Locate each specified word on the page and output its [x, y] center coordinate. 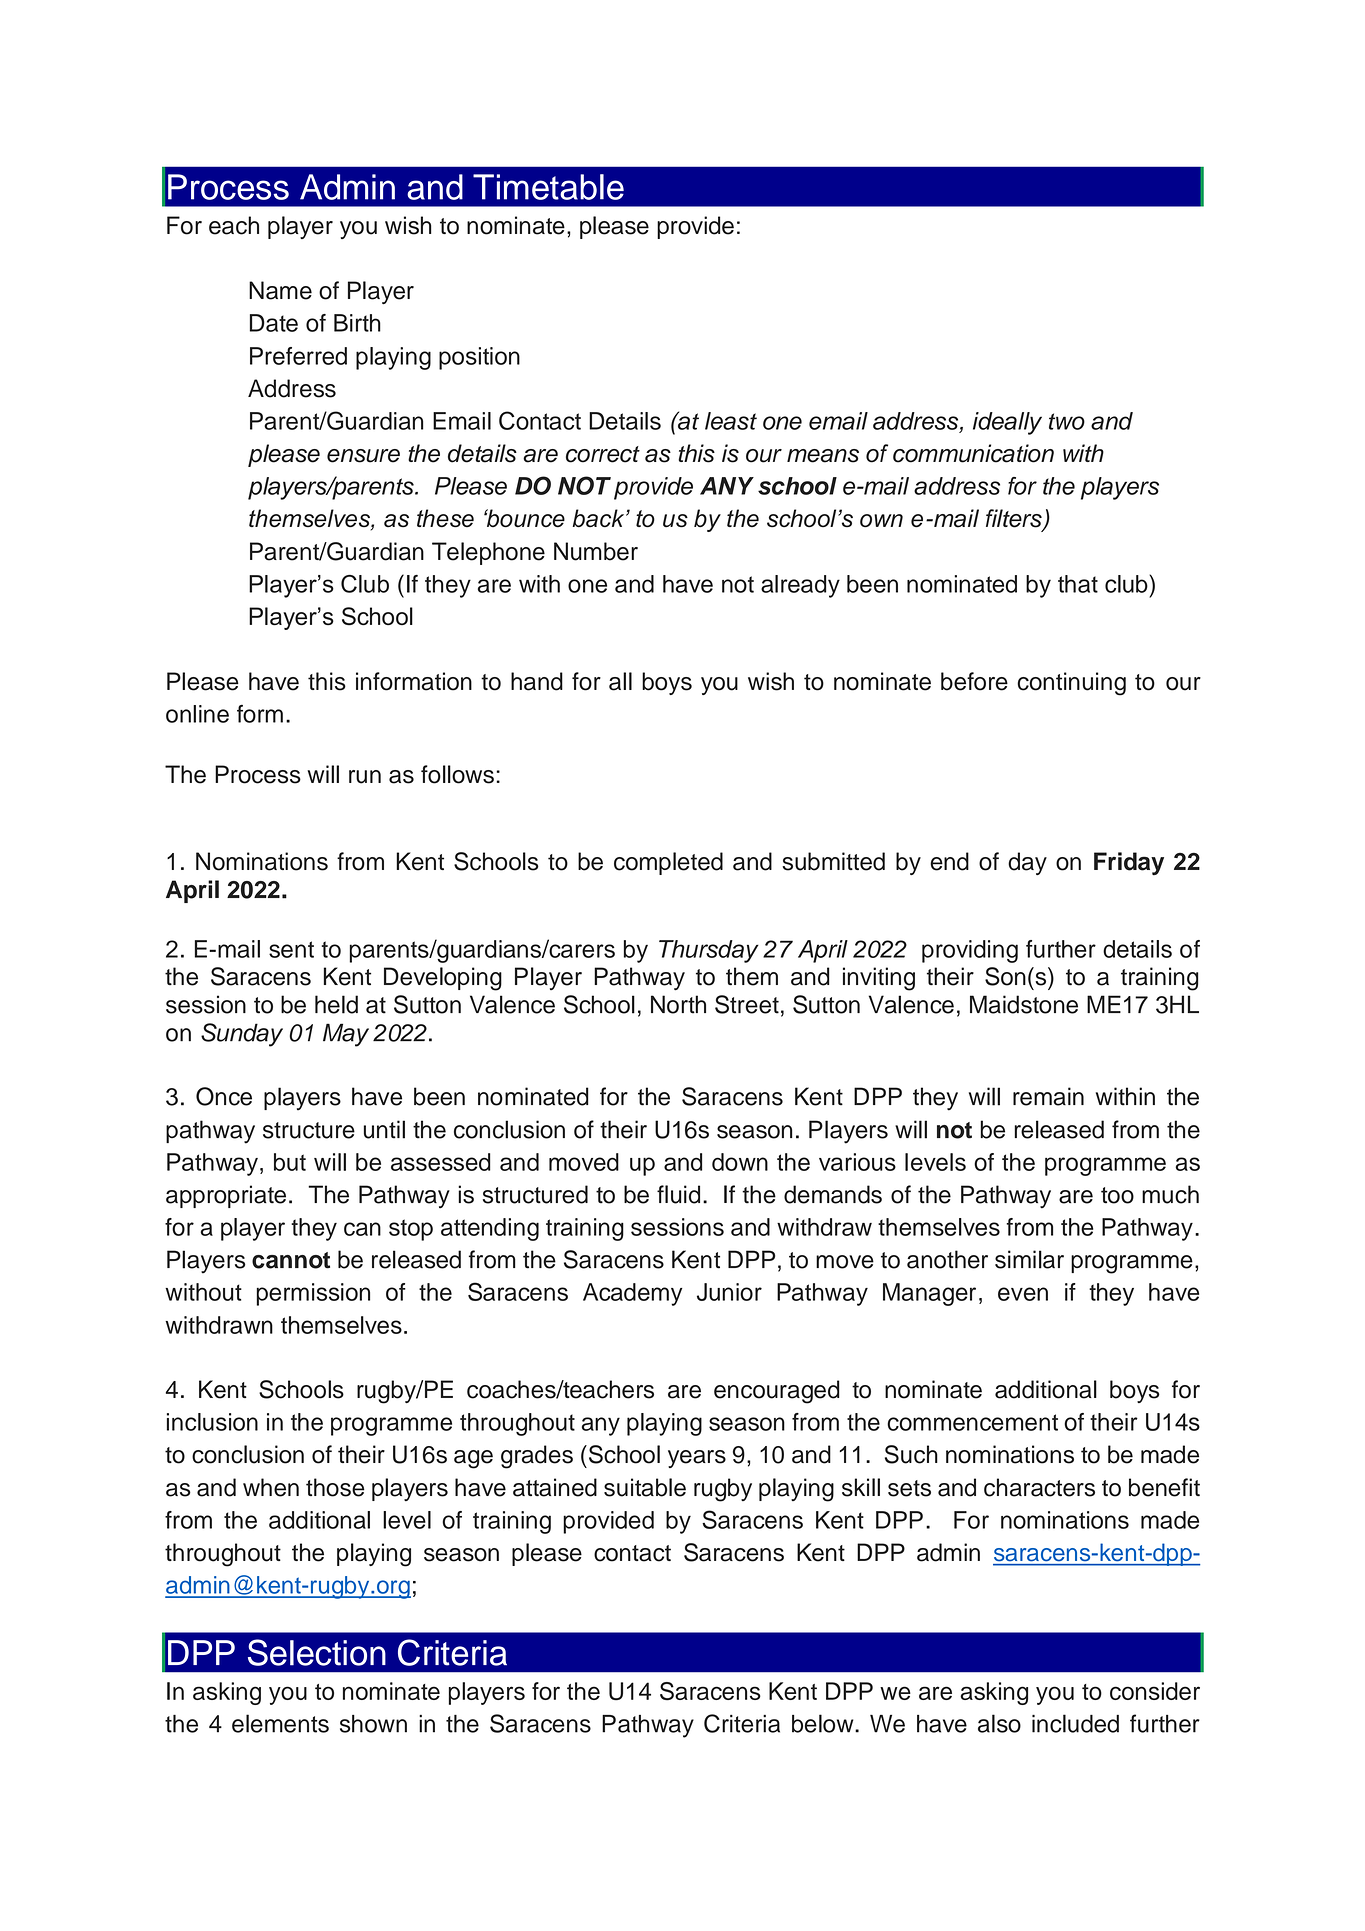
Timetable [548, 187]
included [1075, 1723]
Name [280, 290]
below [824, 1723]
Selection [317, 1652]
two [1067, 421]
